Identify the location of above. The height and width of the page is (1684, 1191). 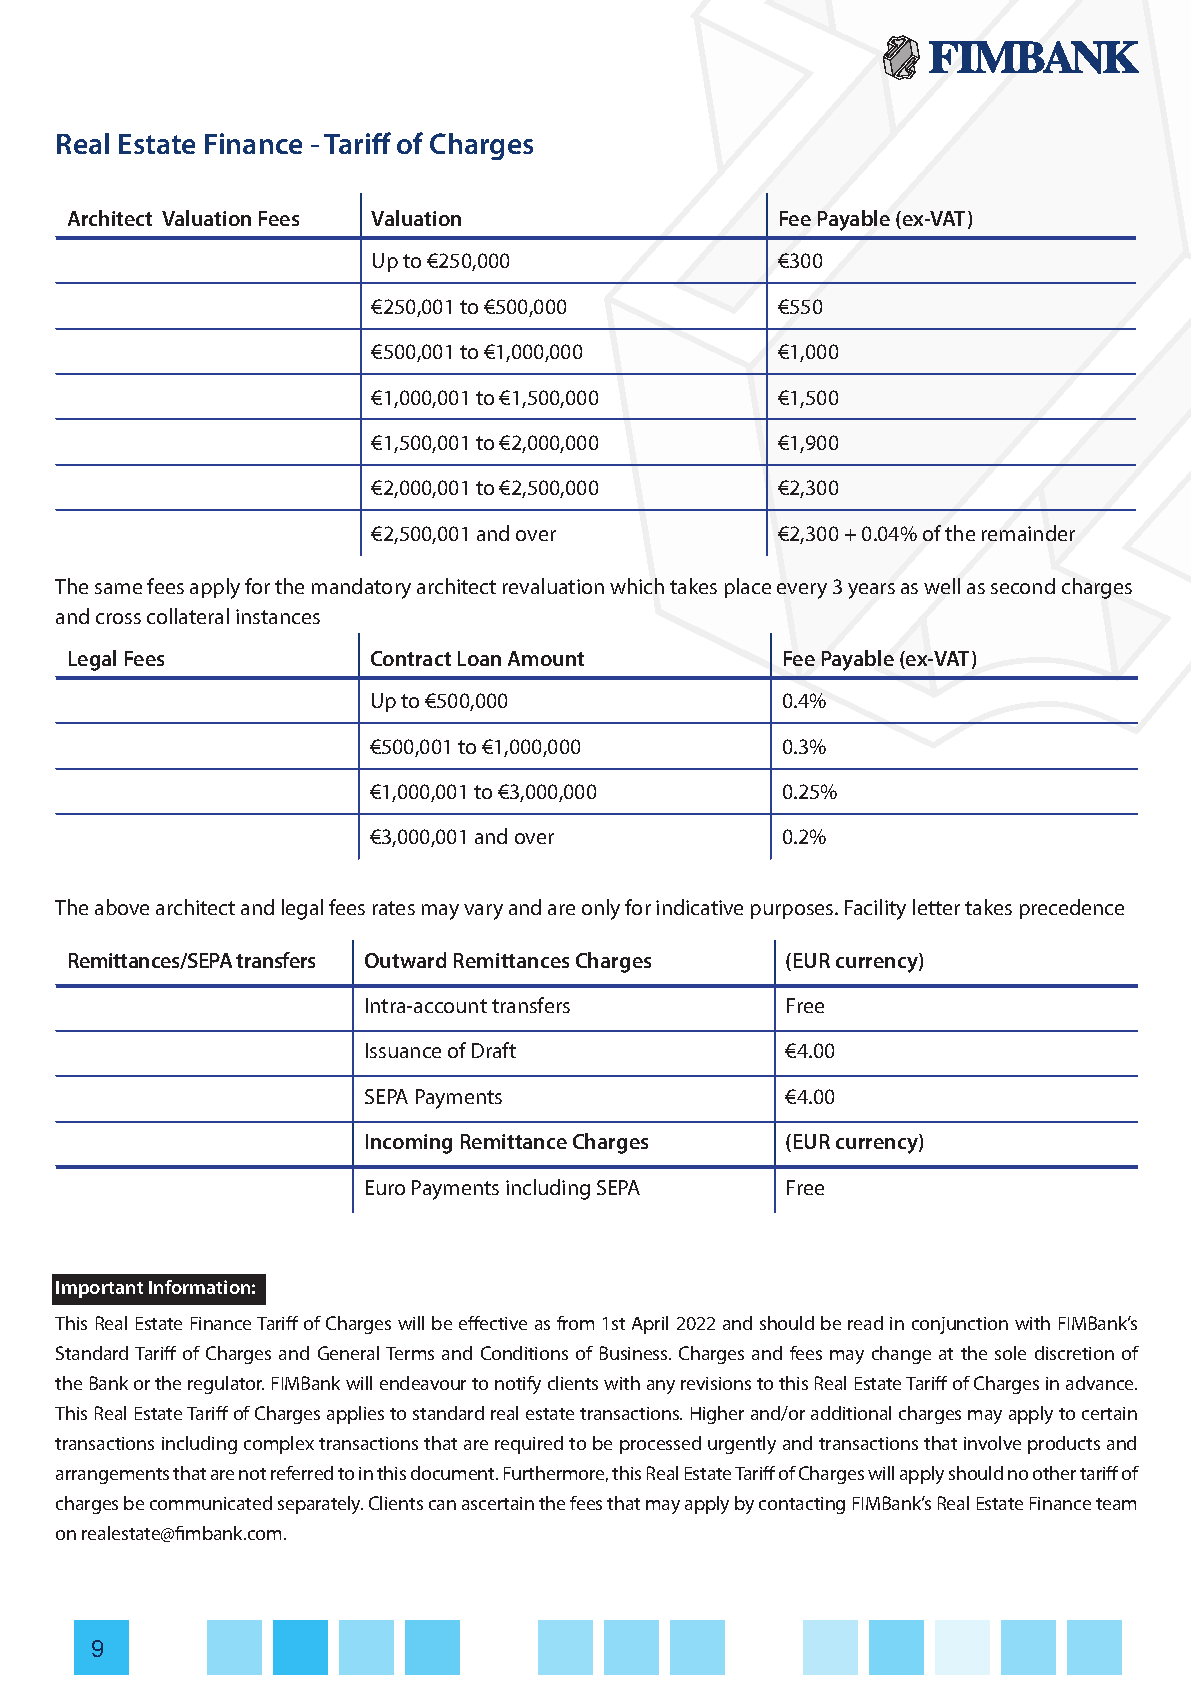
(122, 907).
